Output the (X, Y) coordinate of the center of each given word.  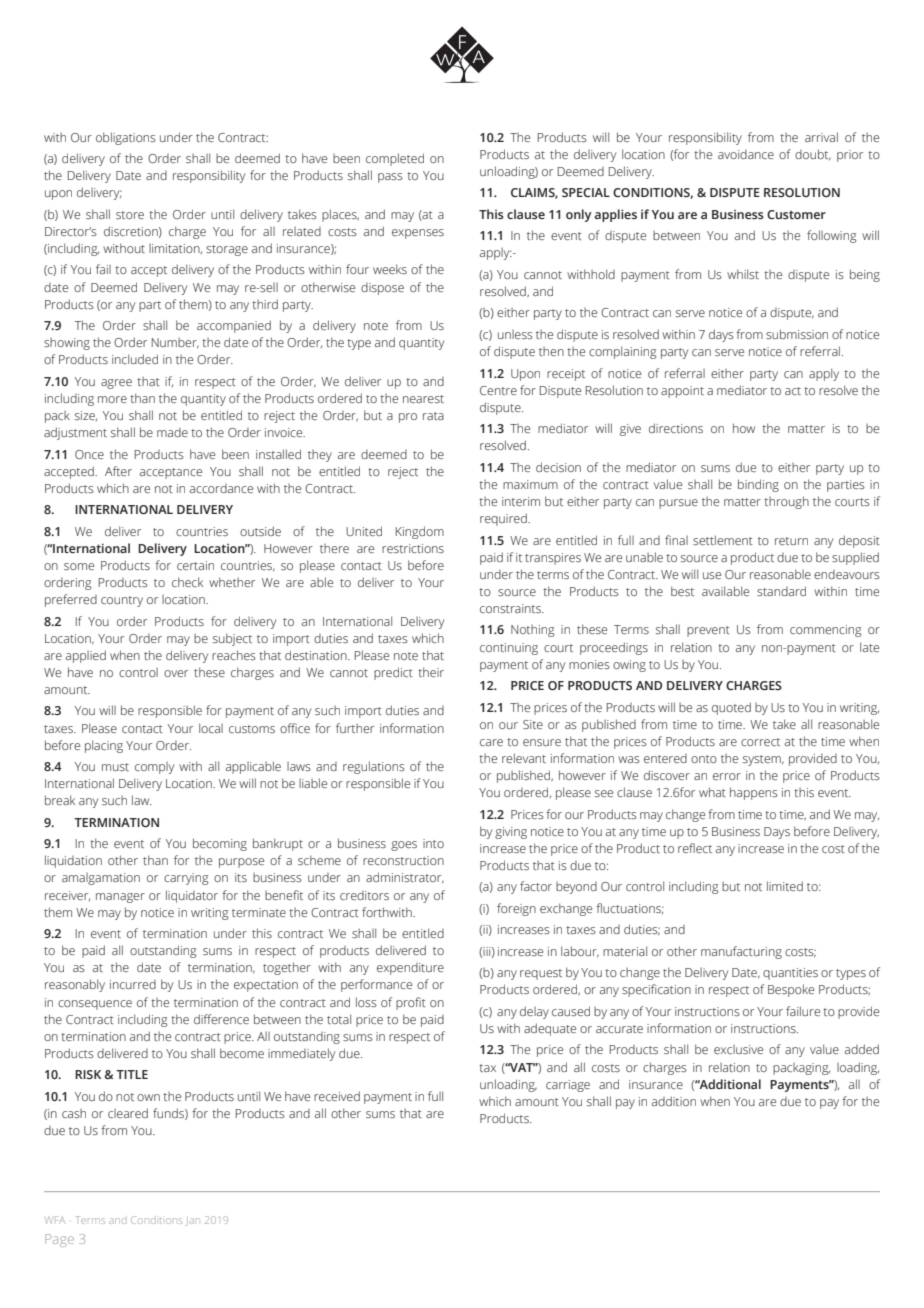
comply (154, 768)
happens (754, 793)
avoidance (746, 154)
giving (511, 833)
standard (781, 591)
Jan (192, 1222)
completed (395, 159)
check (187, 582)
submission (797, 334)
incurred (133, 984)
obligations (126, 138)
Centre (498, 390)
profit (411, 1003)
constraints (511, 608)
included (135, 359)
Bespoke (791, 990)
